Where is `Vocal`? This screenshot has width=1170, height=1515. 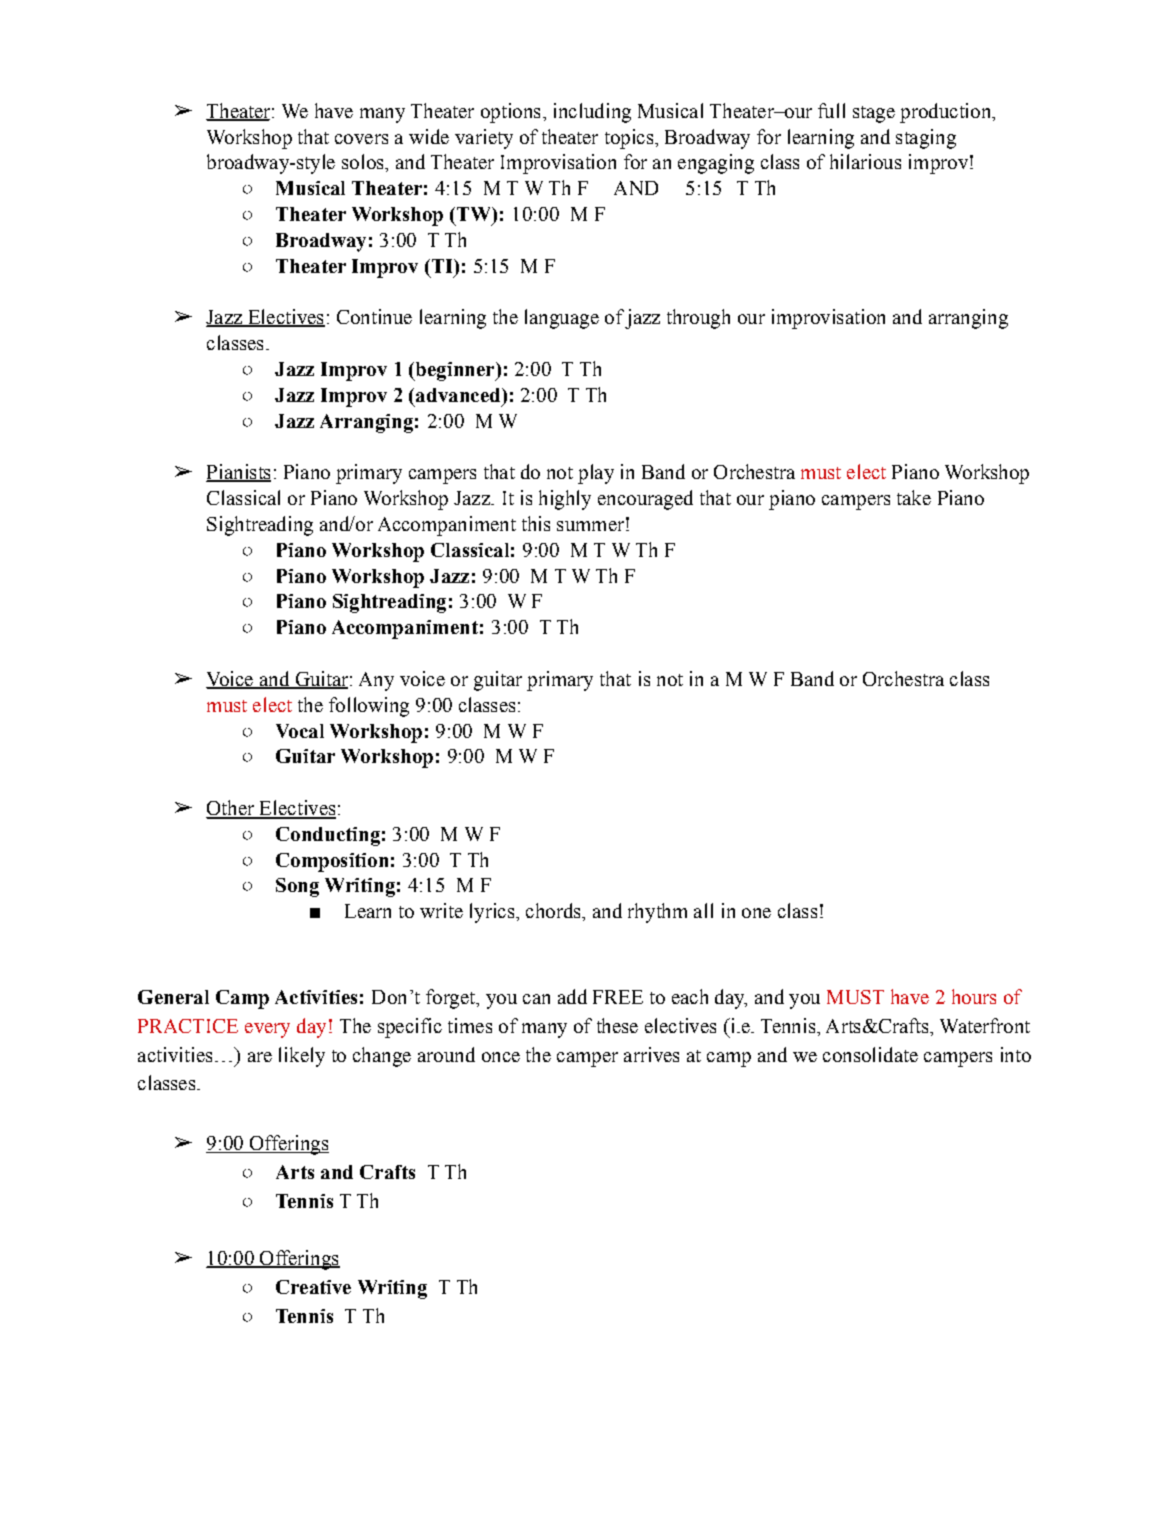 Vocal is located at coordinates (300, 731).
